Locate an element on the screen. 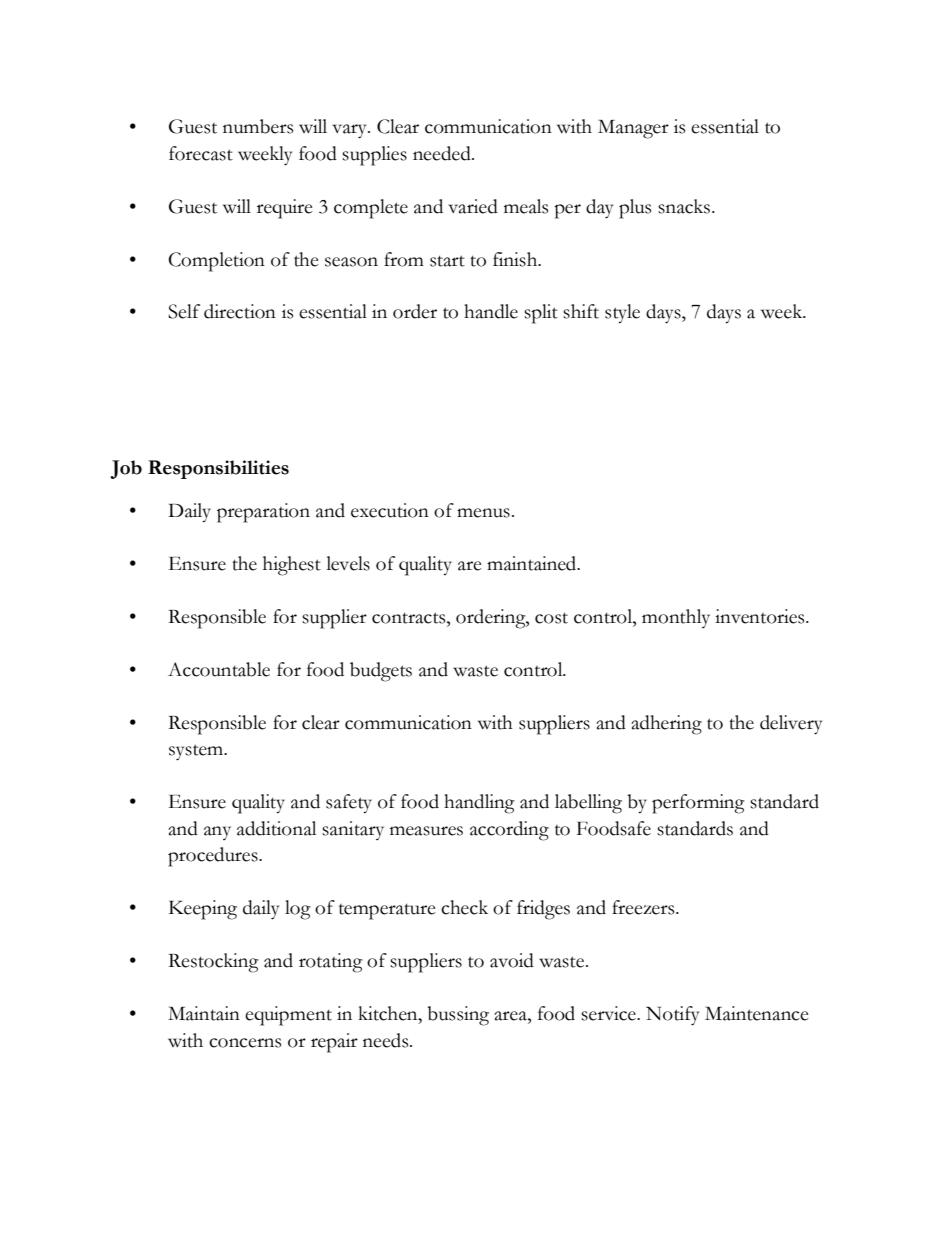  snacks is located at coordinates (685, 206).
